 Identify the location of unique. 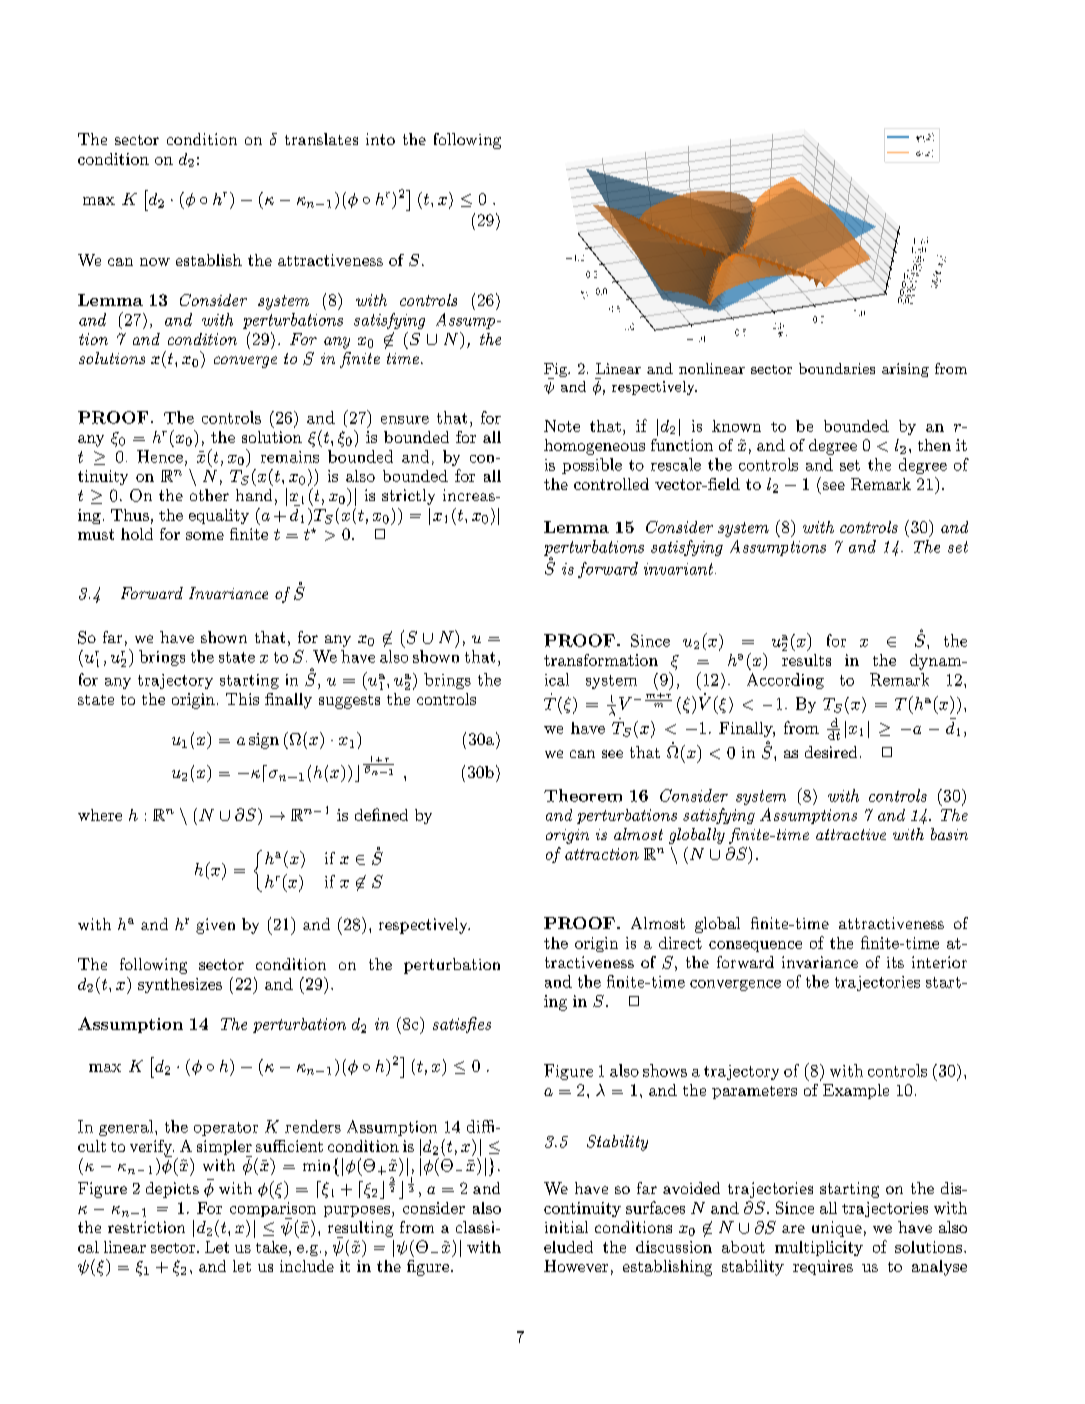
(837, 1229).
